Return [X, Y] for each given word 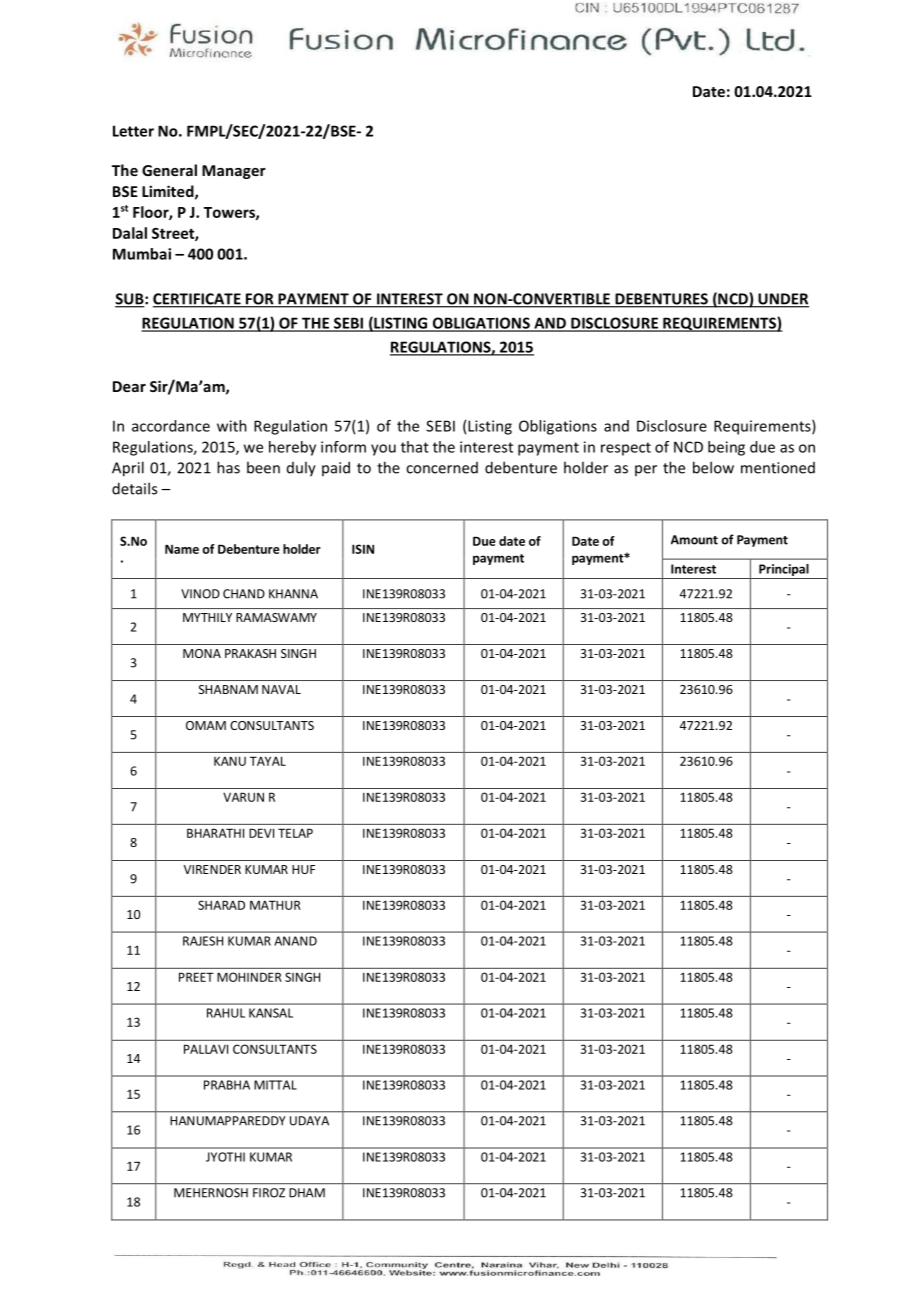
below [713, 467]
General [169, 170]
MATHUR [275, 905]
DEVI [261, 833]
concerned [442, 468]
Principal [784, 571]
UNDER [782, 300]
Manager [234, 172]
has [228, 467]
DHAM [307, 1193]
